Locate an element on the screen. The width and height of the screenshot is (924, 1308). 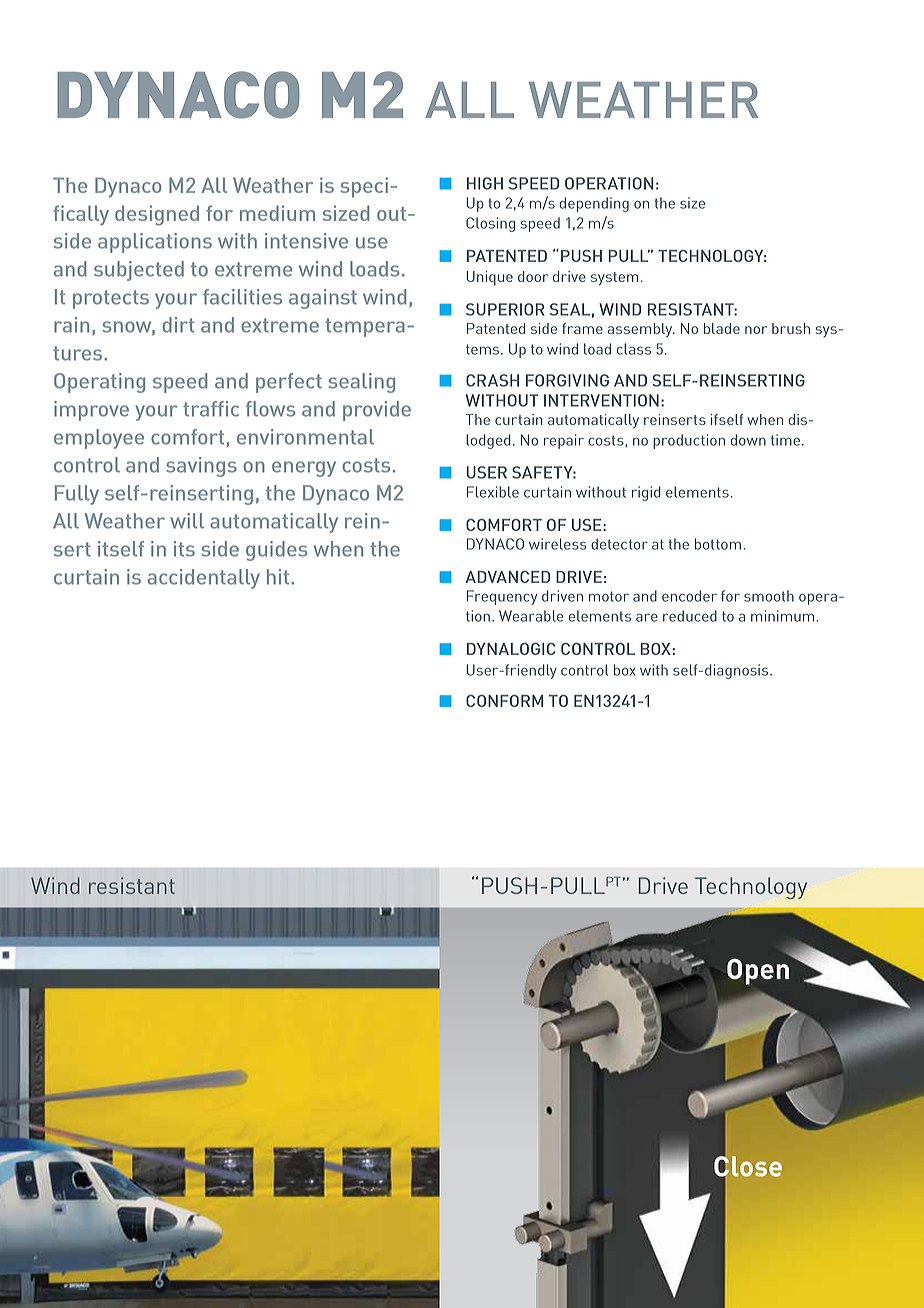
subjected is located at coordinates (139, 271).
